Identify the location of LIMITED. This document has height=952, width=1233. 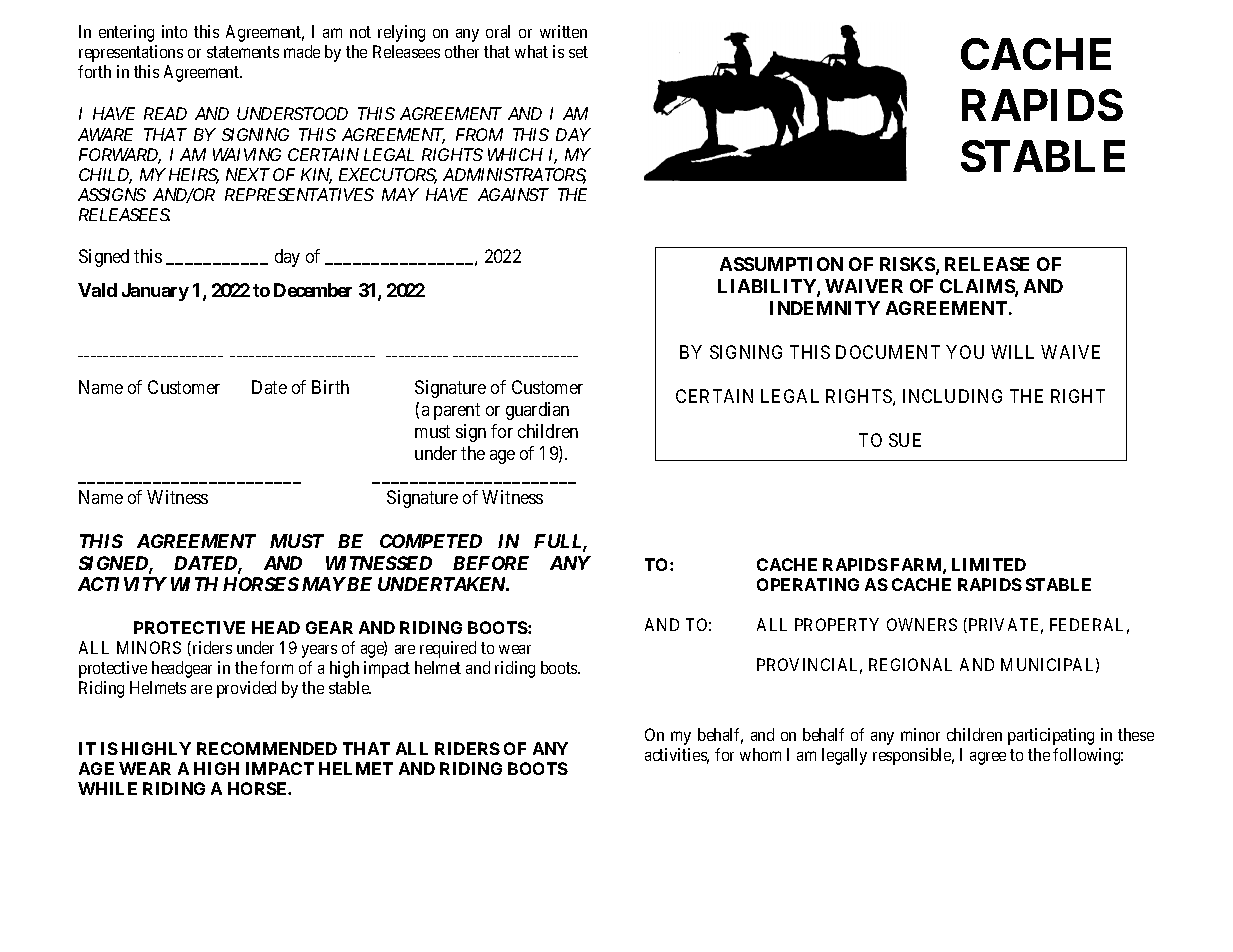
(989, 564).
